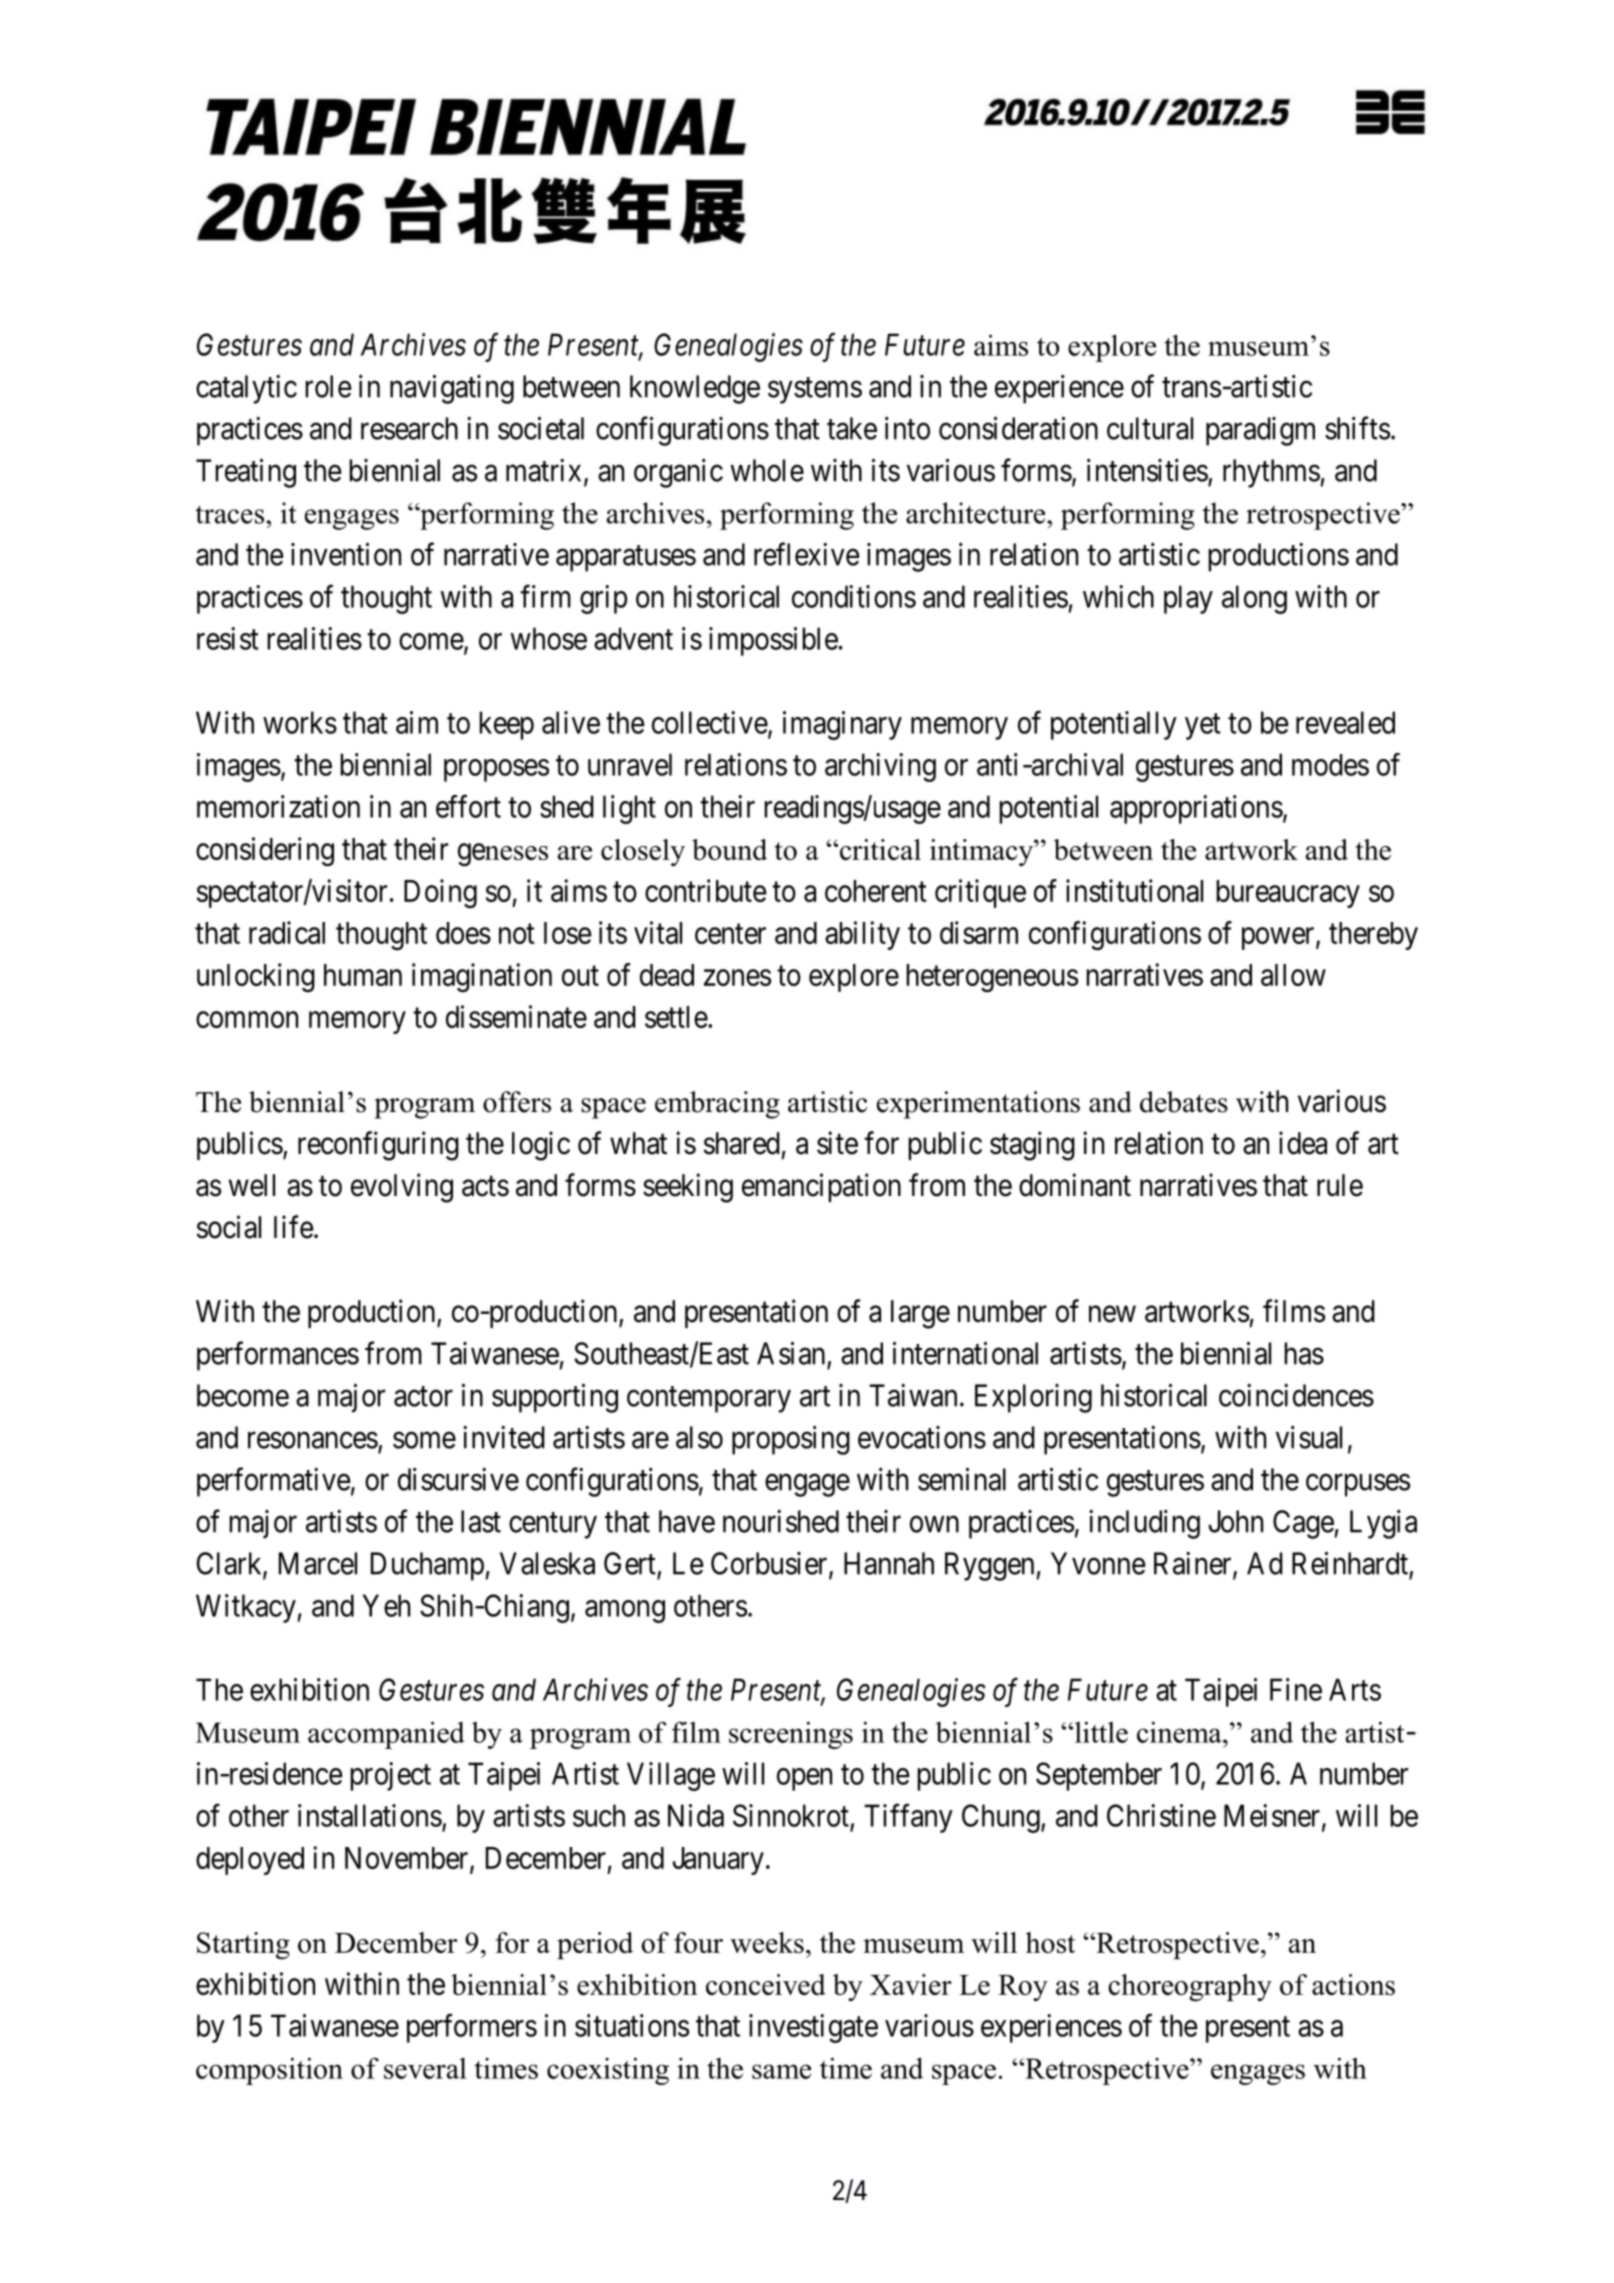 This document has width=1614, height=2283. Describe the element at coordinates (425, 2068) in the document. I see `several` at that location.
